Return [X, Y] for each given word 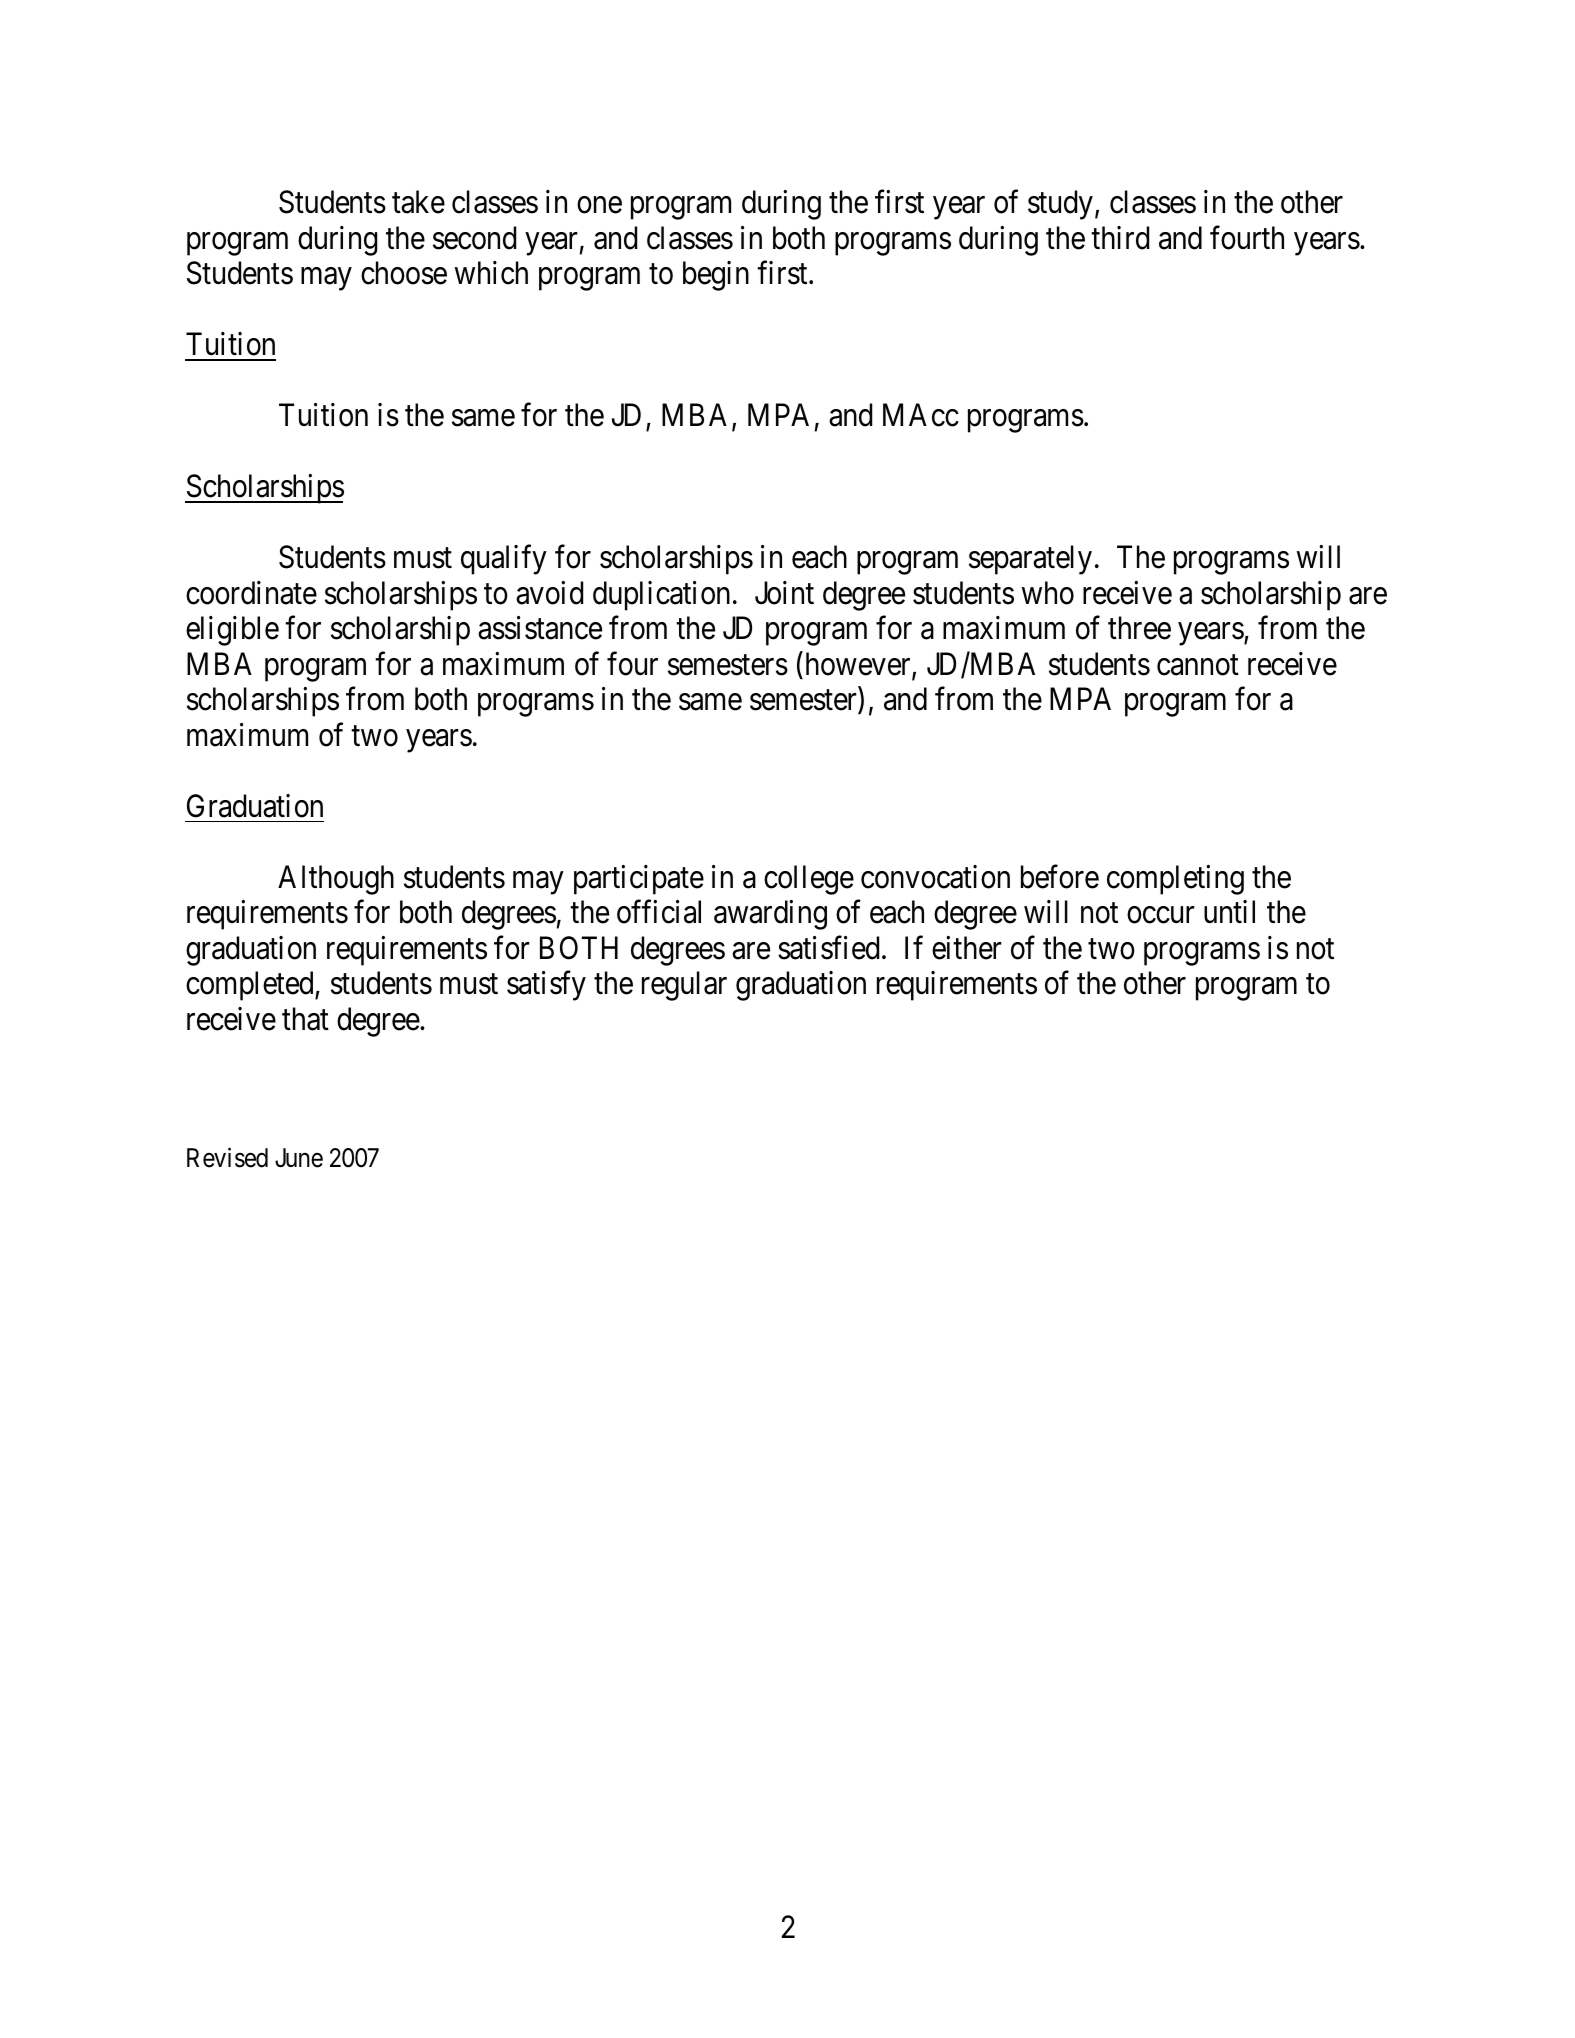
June [299, 1158]
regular [684, 986]
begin [716, 276]
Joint [784, 593]
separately [1030, 560]
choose [404, 273]
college [809, 880]
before [1060, 877]
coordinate [251, 593]
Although [336, 880]
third [1120, 238]
